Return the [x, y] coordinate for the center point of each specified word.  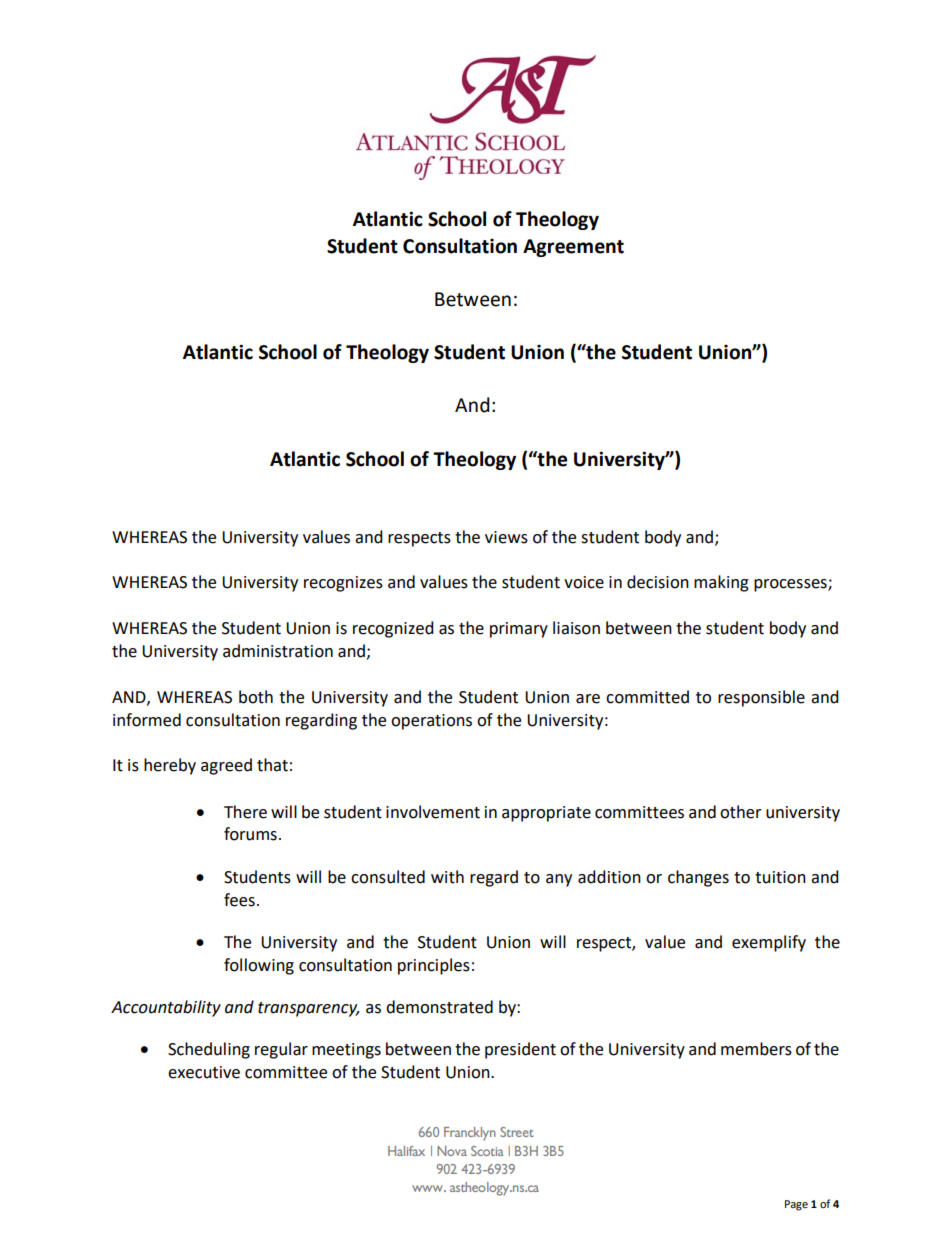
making [721, 583]
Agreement [573, 248]
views [506, 537]
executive [204, 1072]
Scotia [487, 1151]
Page [796, 1205]
